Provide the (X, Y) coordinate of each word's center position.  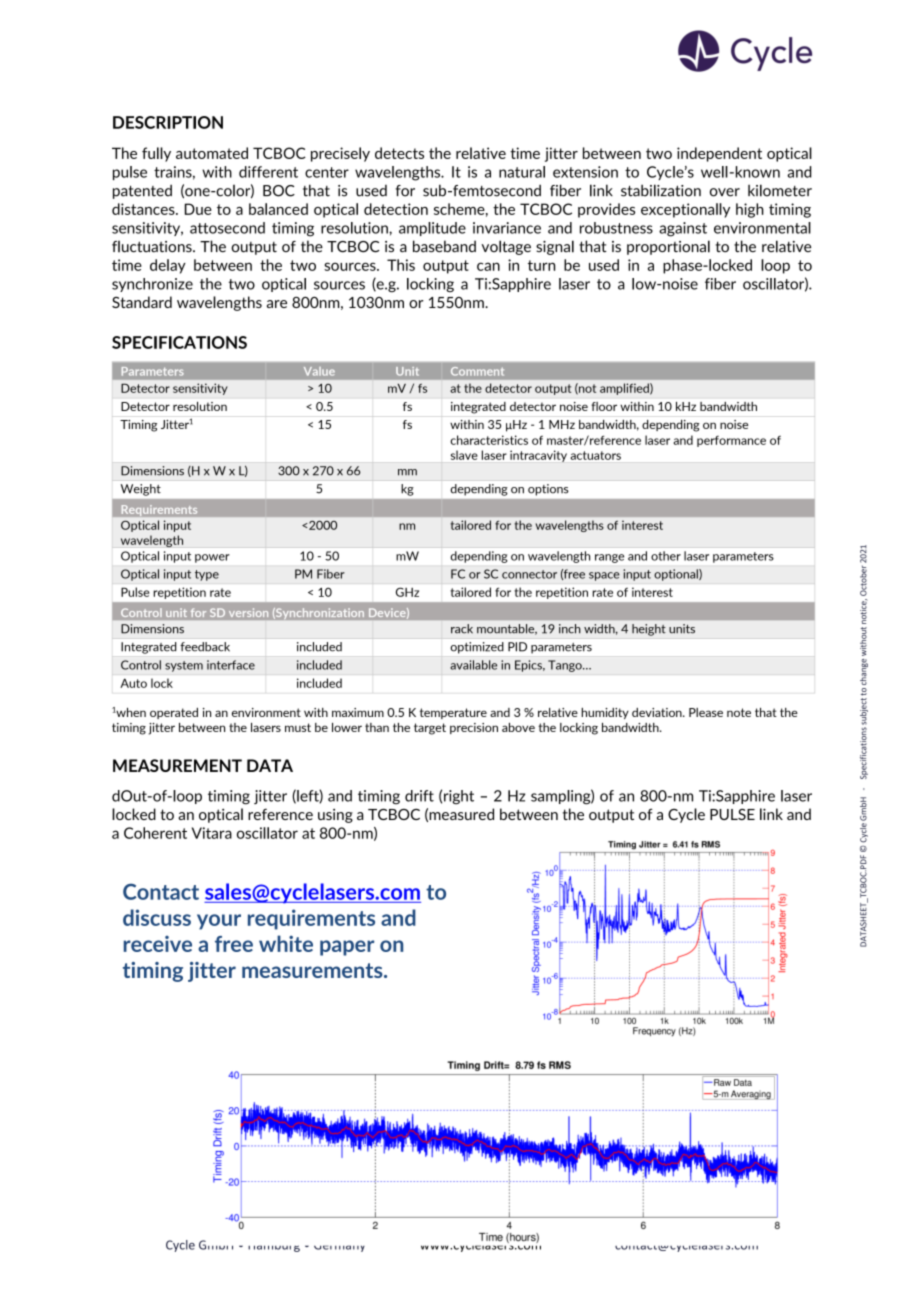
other (666, 556)
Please (706, 712)
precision (474, 728)
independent (719, 154)
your (219, 922)
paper (347, 948)
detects (399, 153)
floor (604, 406)
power (212, 558)
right (459, 797)
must (298, 727)
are (277, 304)
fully (156, 154)
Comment (477, 371)
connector (529, 574)
